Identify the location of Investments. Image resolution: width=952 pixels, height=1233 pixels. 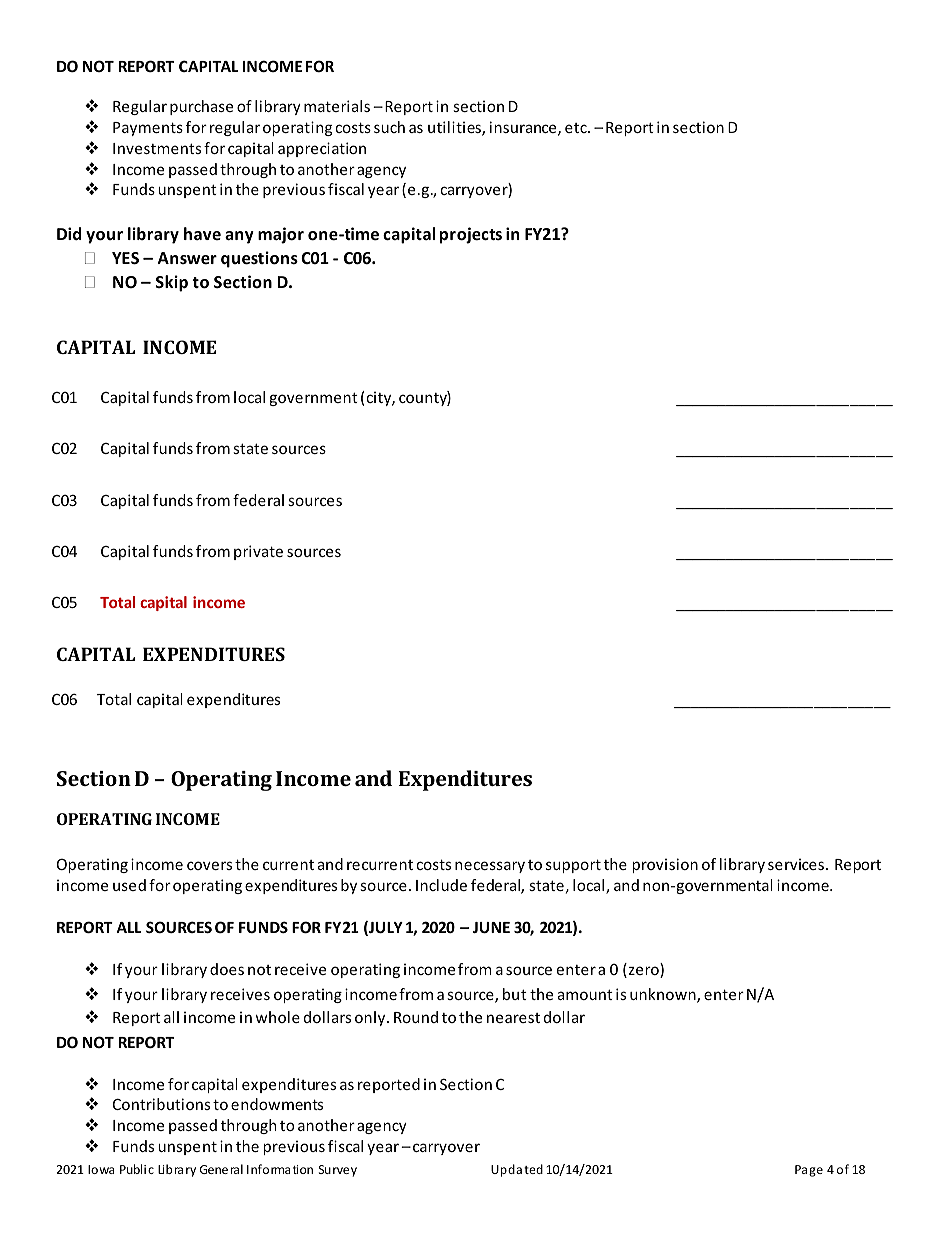
(157, 148).
